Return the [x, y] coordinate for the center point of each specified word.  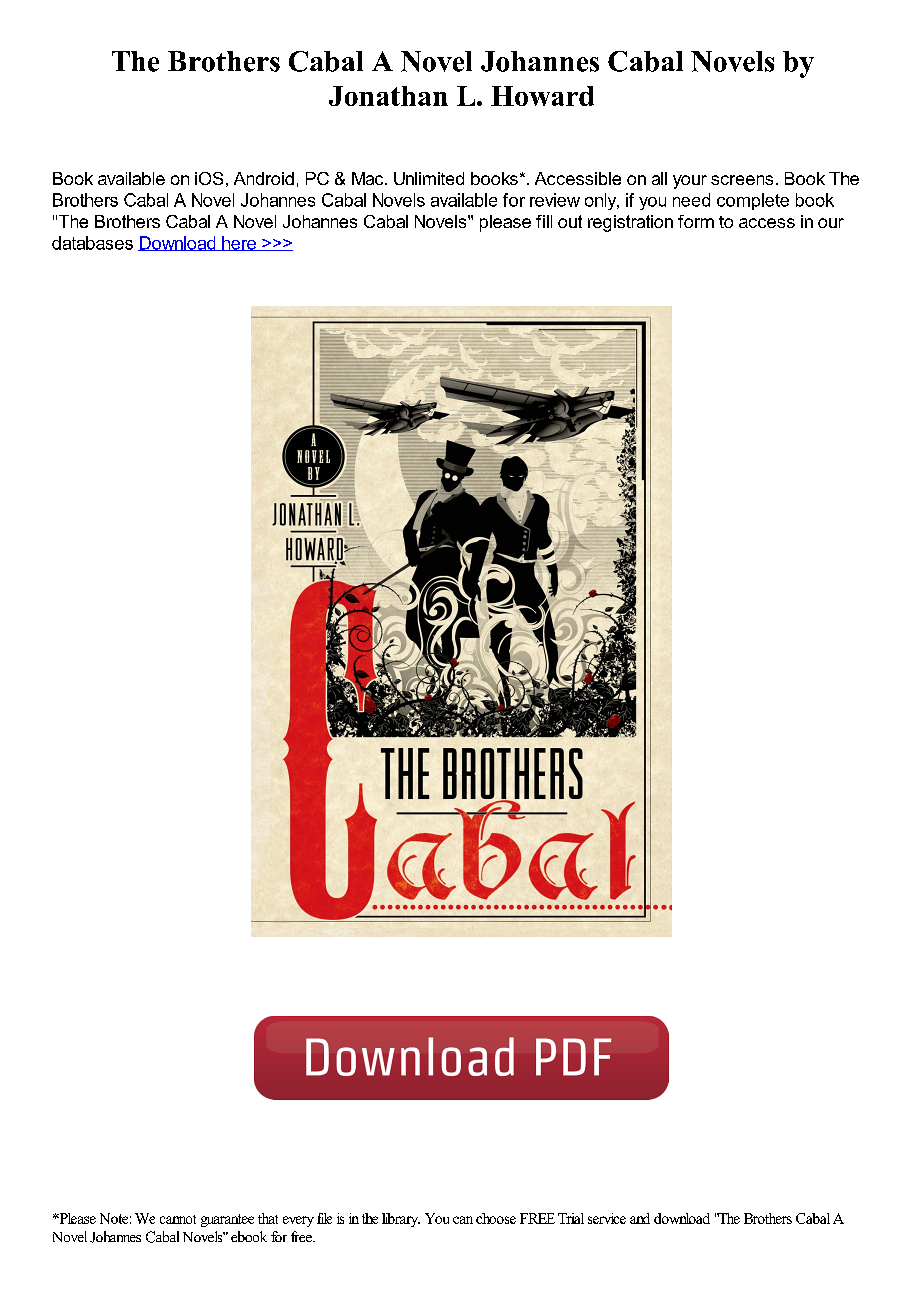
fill [544, 221]
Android [264, 178]
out [570, 221]
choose [496, 1218]
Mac [369, 178]
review [555, 200]
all [659, 178]
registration [630, 223]
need [691, 200]
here [239, 243]
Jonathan [388, 96]
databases [92, 243]
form [696, 221]
